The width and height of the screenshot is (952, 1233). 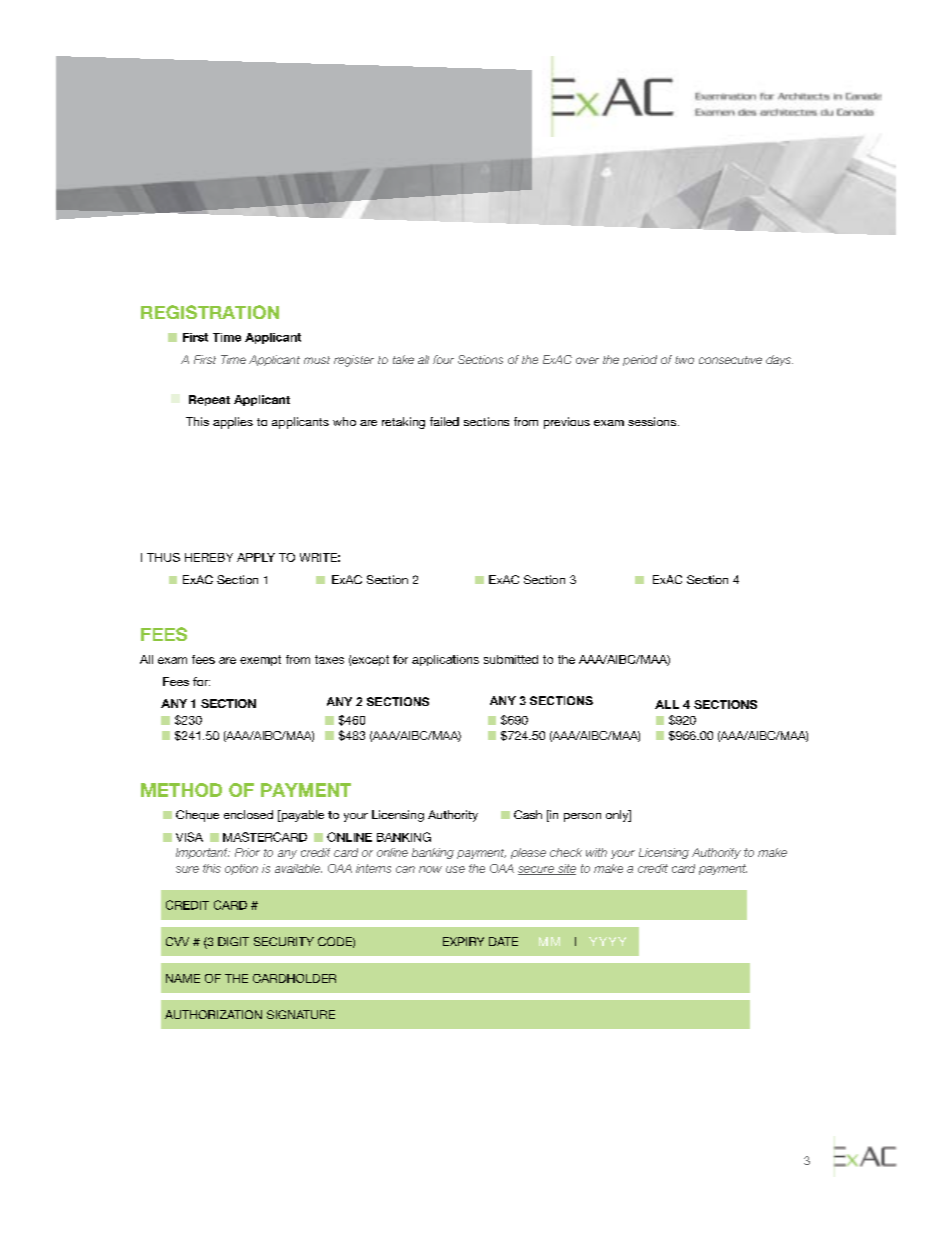 I want to click on enclosed, so click(x=248, y=814).
